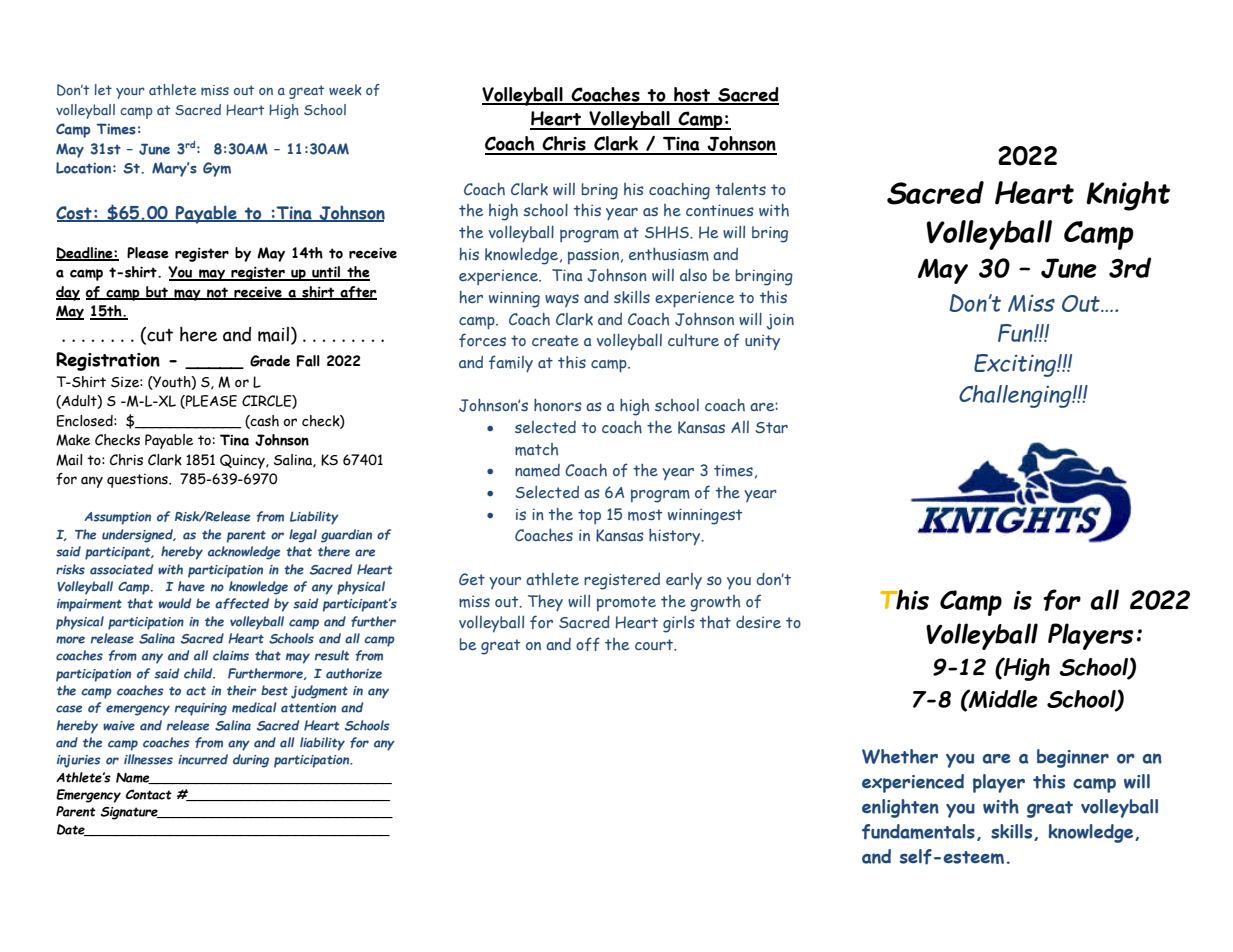 The height and width of the screenshot is (952, 1233). I want to click on match, so click(536, 449).
